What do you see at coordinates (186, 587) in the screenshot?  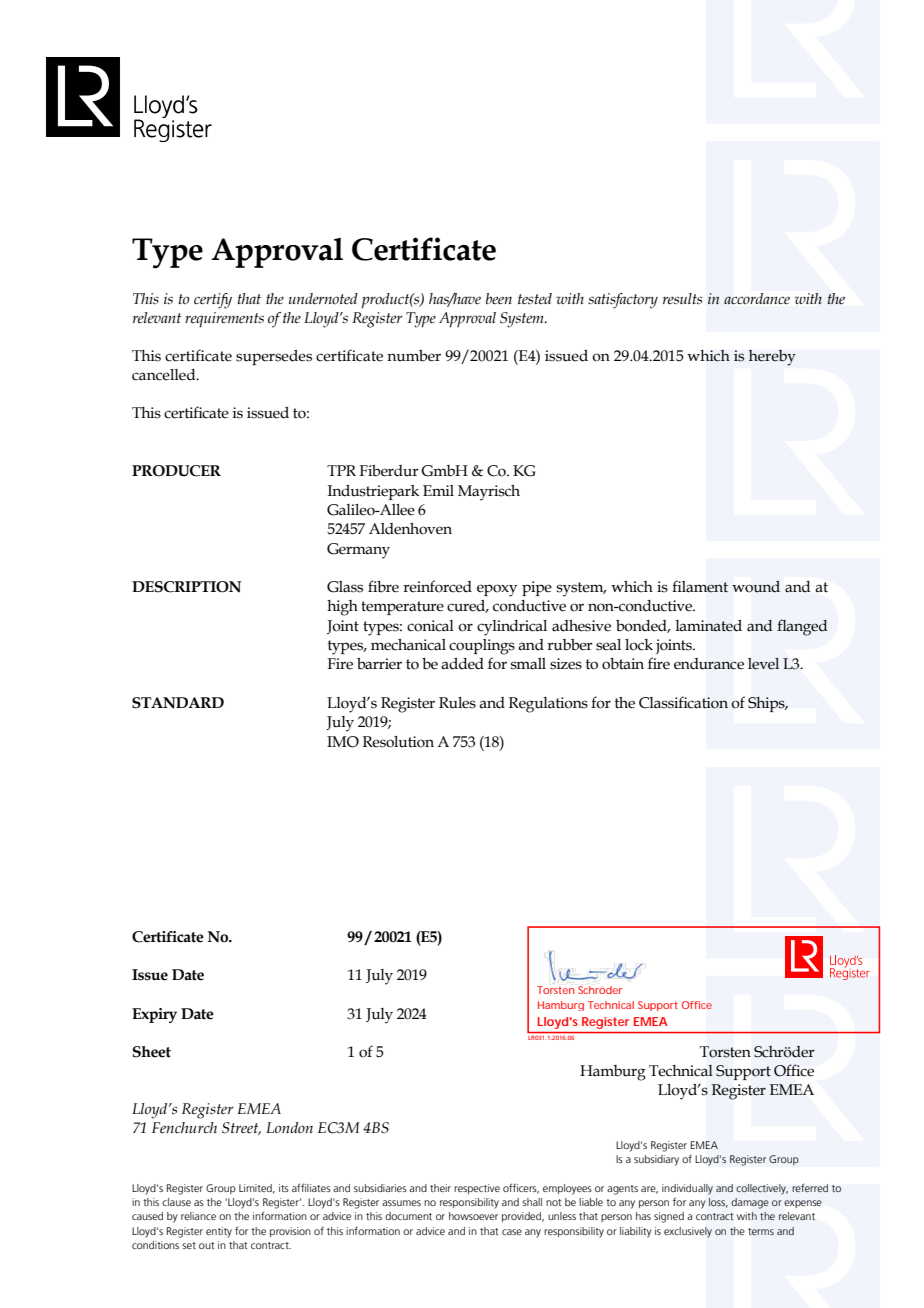 I see `DESCRIPTION` at bounding box center [186, 587].
